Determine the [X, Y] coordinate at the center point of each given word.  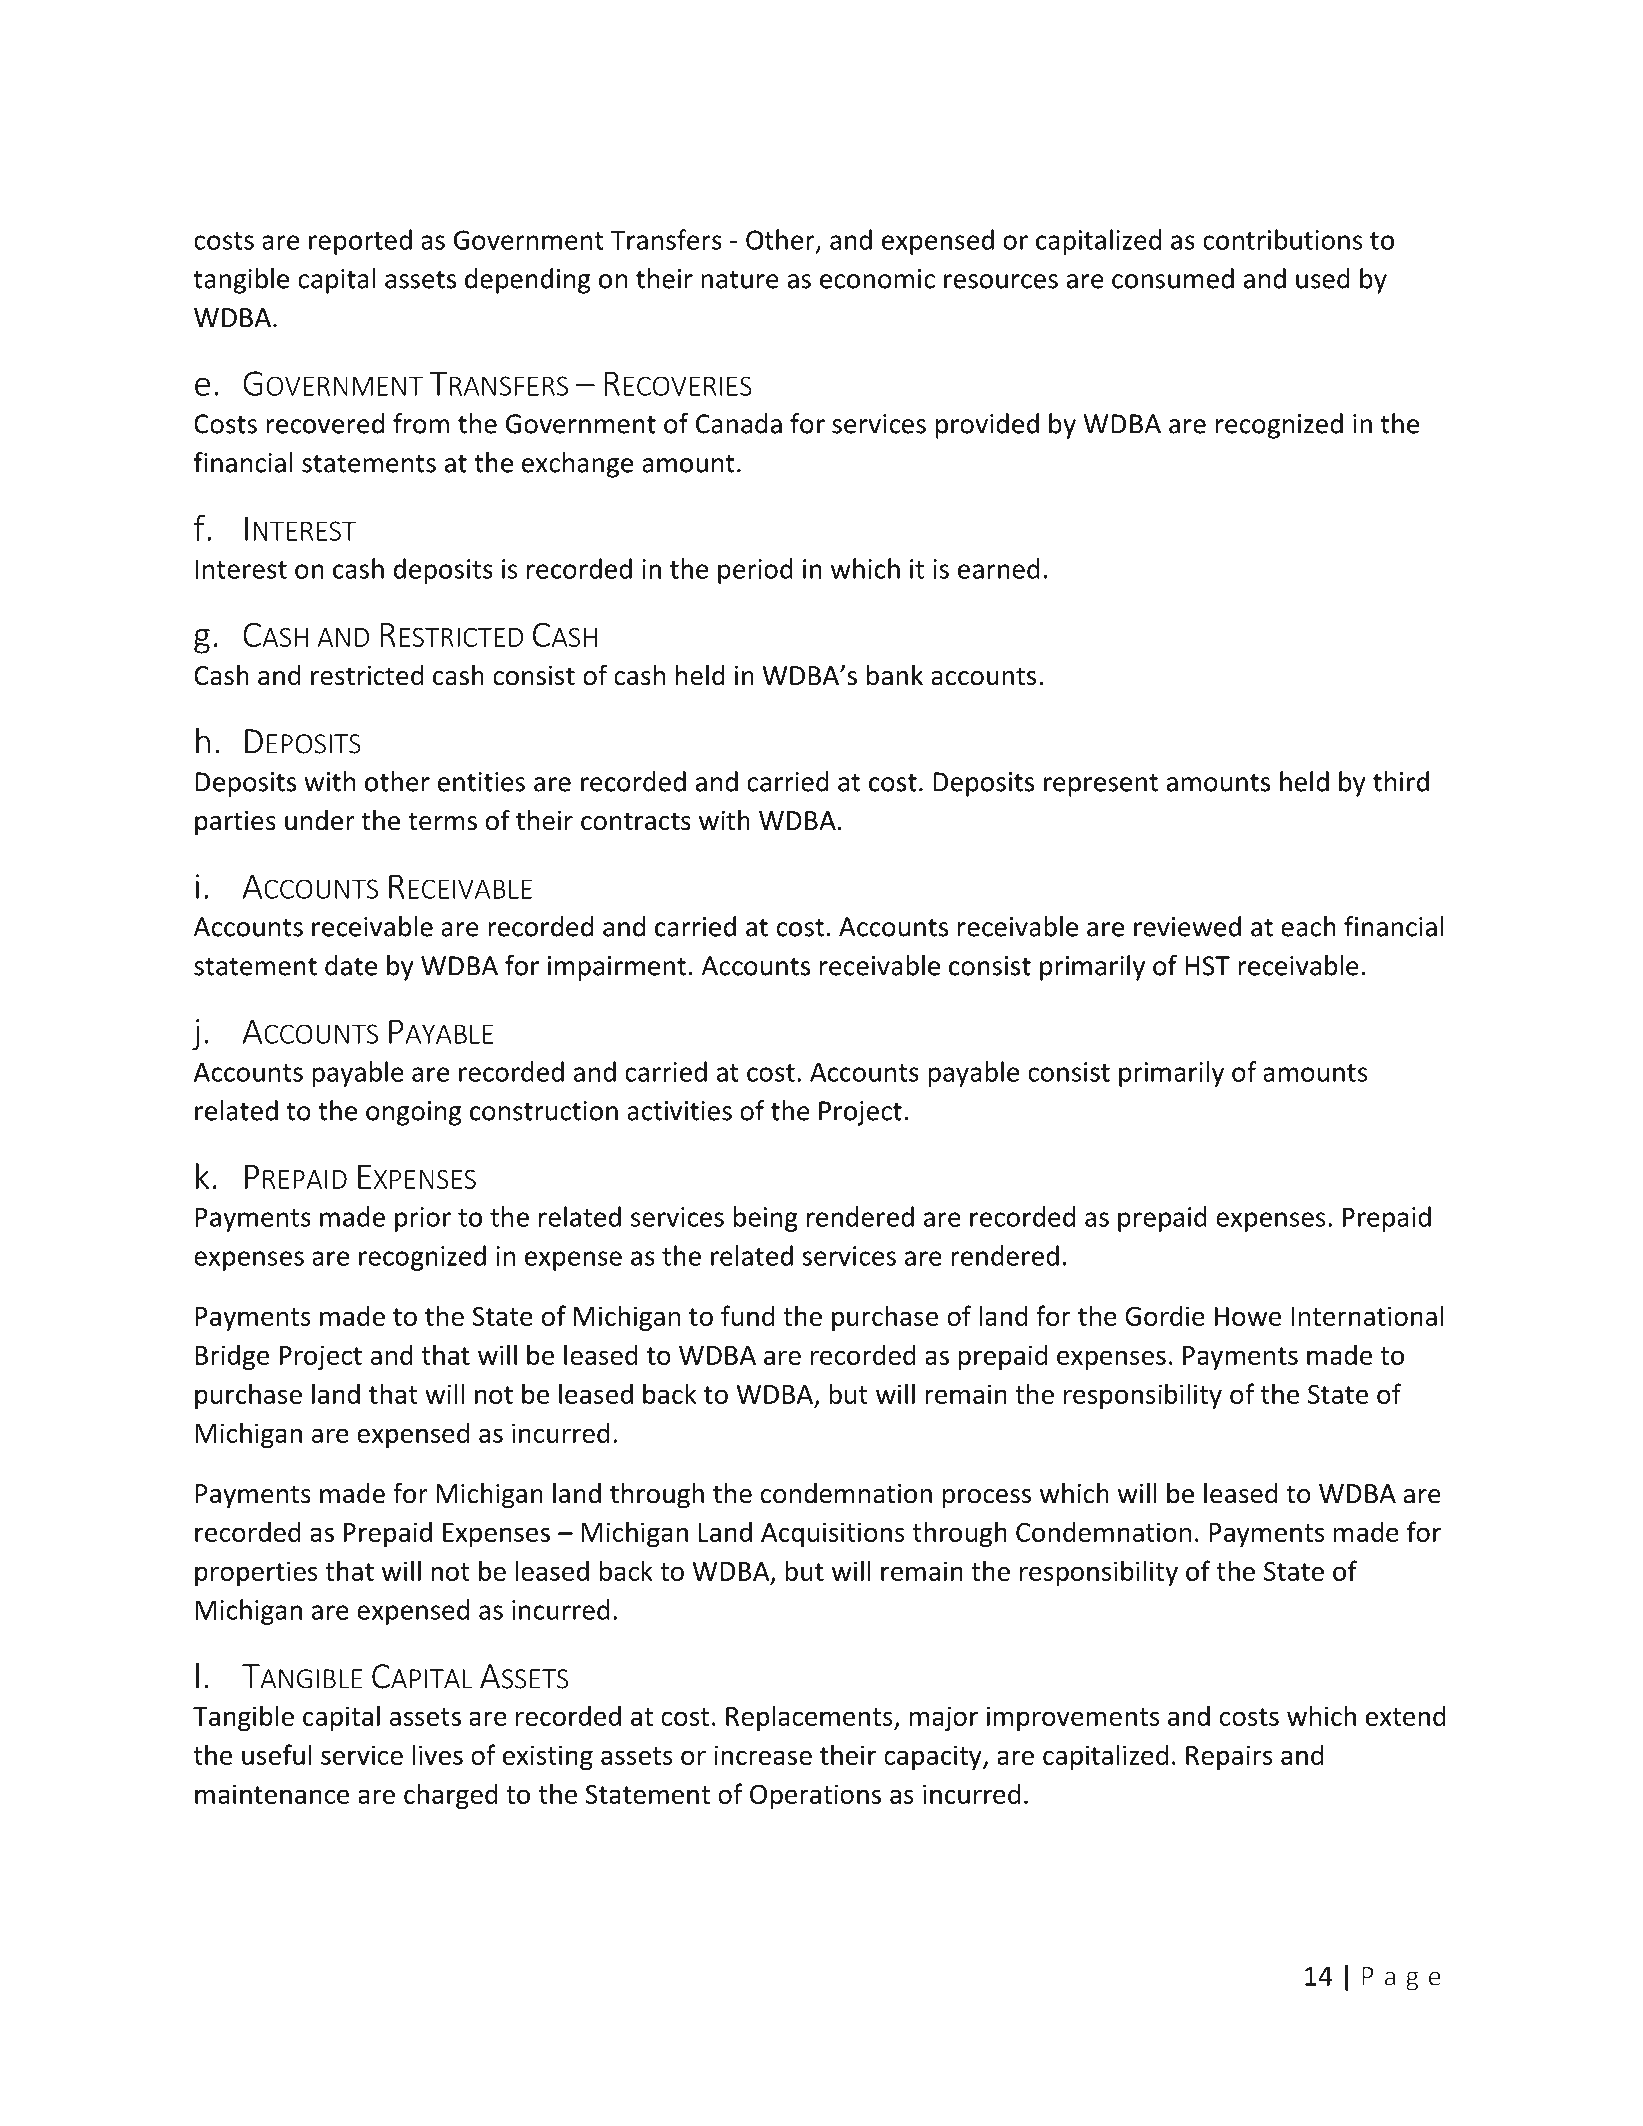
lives [438, 1754]
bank [895, 675]
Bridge [232, 1357]
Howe [1248, 1316]
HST [1207, 966]
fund [747, 1315]
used [1323, 278]
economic [877, 279]
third [1401, 781]
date [351, 965]
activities [679, 1111]
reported [360, 242]
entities [481, 782]
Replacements [810, 1718]
